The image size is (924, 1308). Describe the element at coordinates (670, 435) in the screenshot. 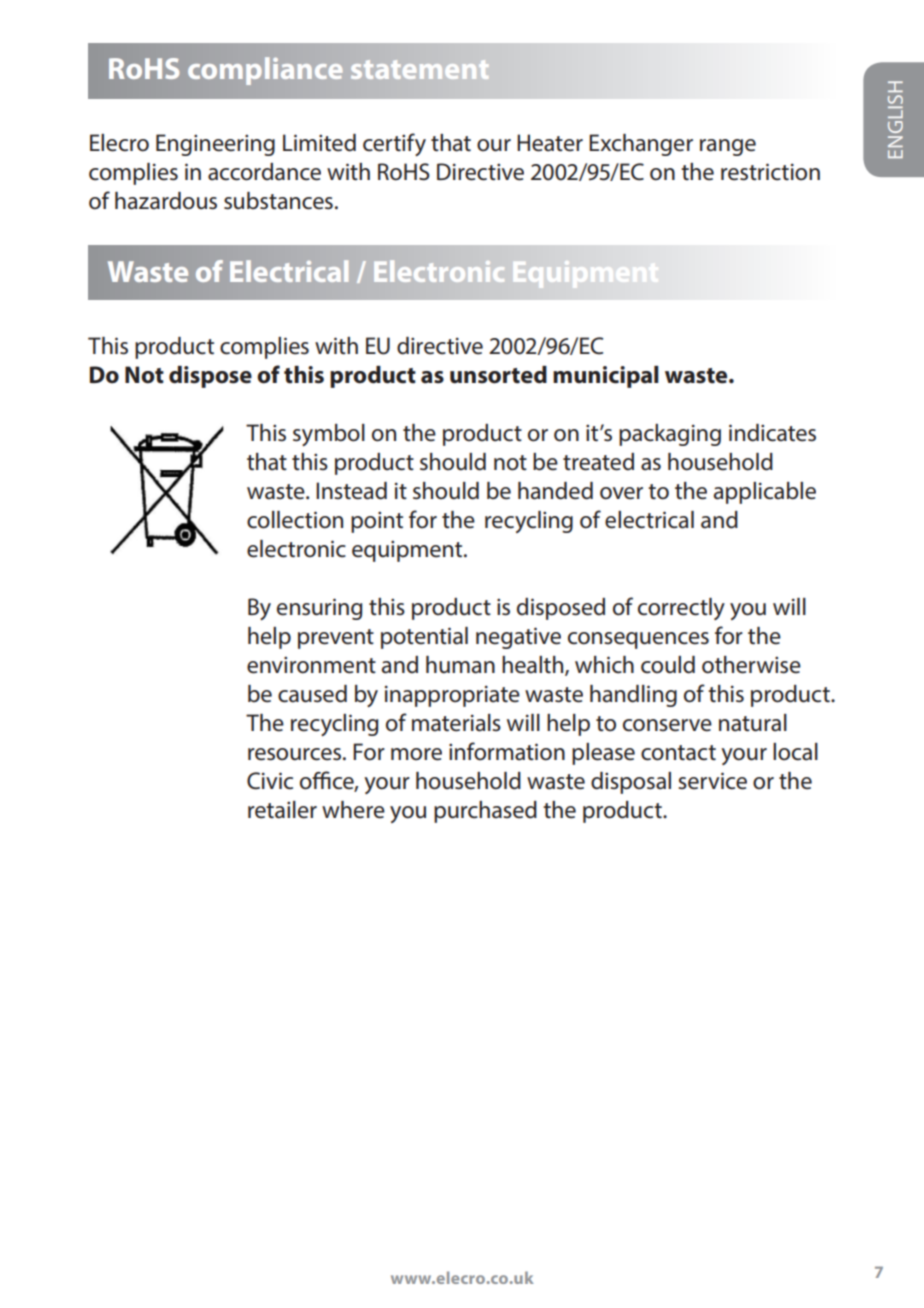

I see `packaging` at that location.
